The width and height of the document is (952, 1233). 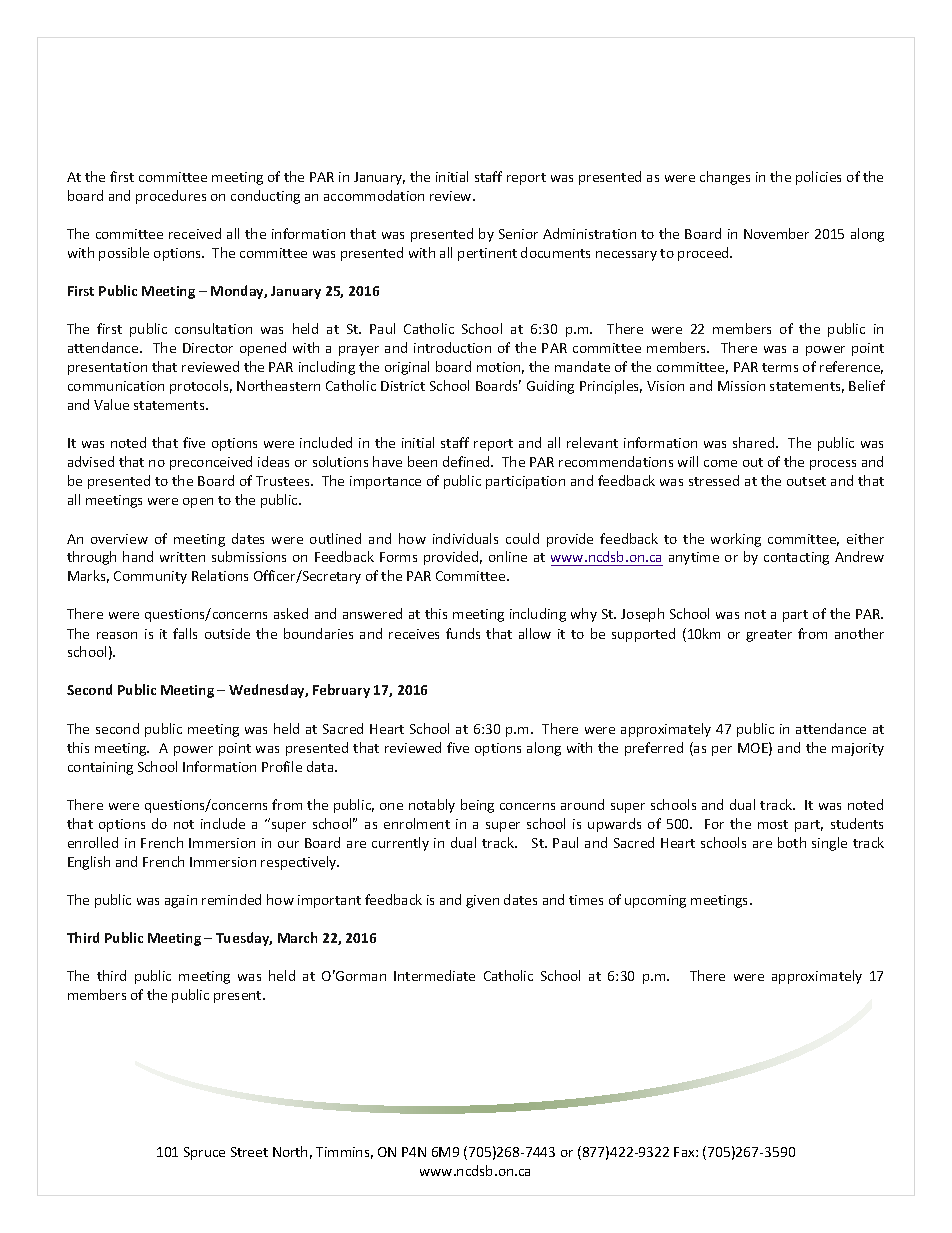 I want to click on procedures, so click(x=171, y=197).
